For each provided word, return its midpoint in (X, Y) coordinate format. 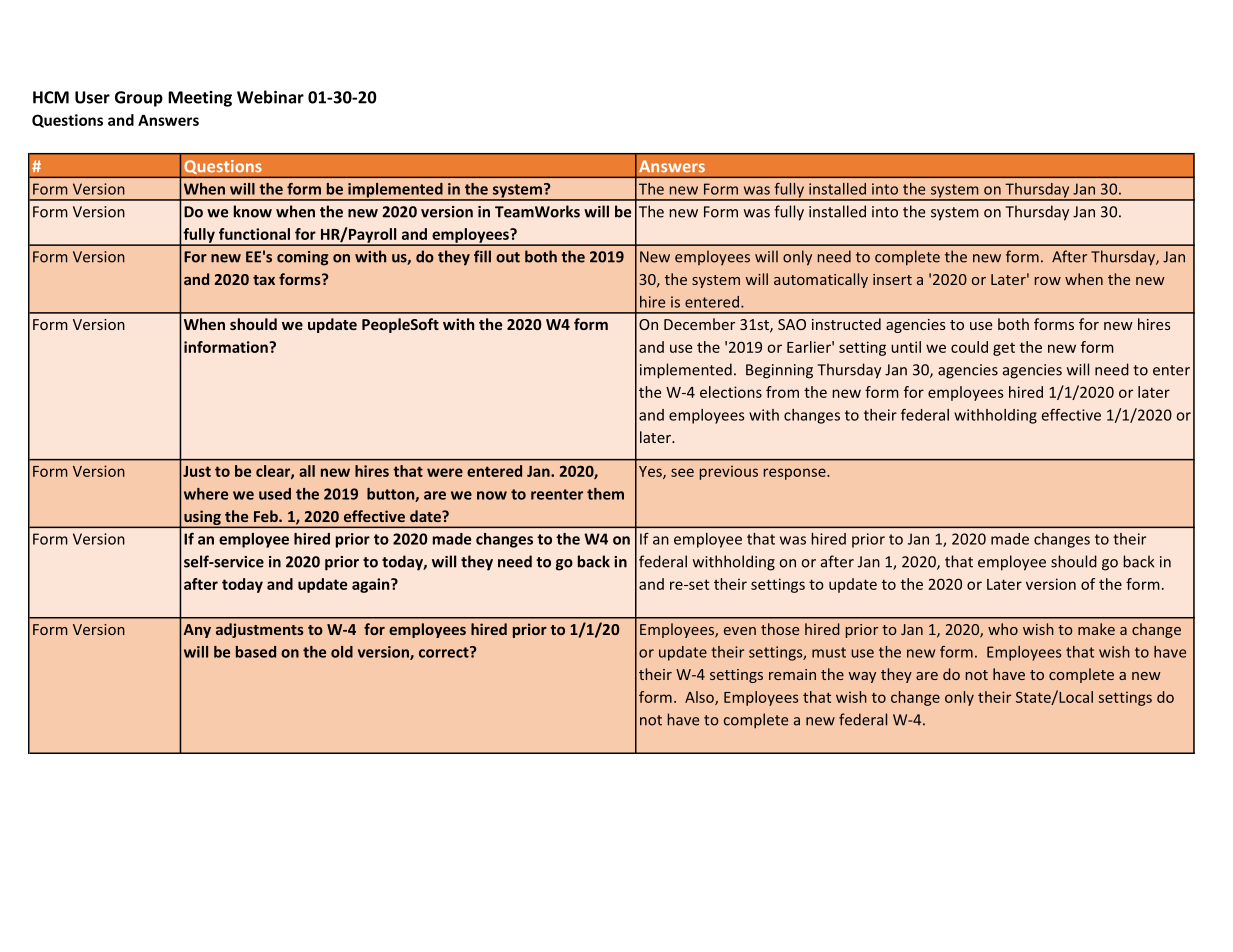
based (256, 652)
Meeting (200, 99)
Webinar (270, 97)
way (862, 677)
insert (892, 279)
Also (700, 698)
